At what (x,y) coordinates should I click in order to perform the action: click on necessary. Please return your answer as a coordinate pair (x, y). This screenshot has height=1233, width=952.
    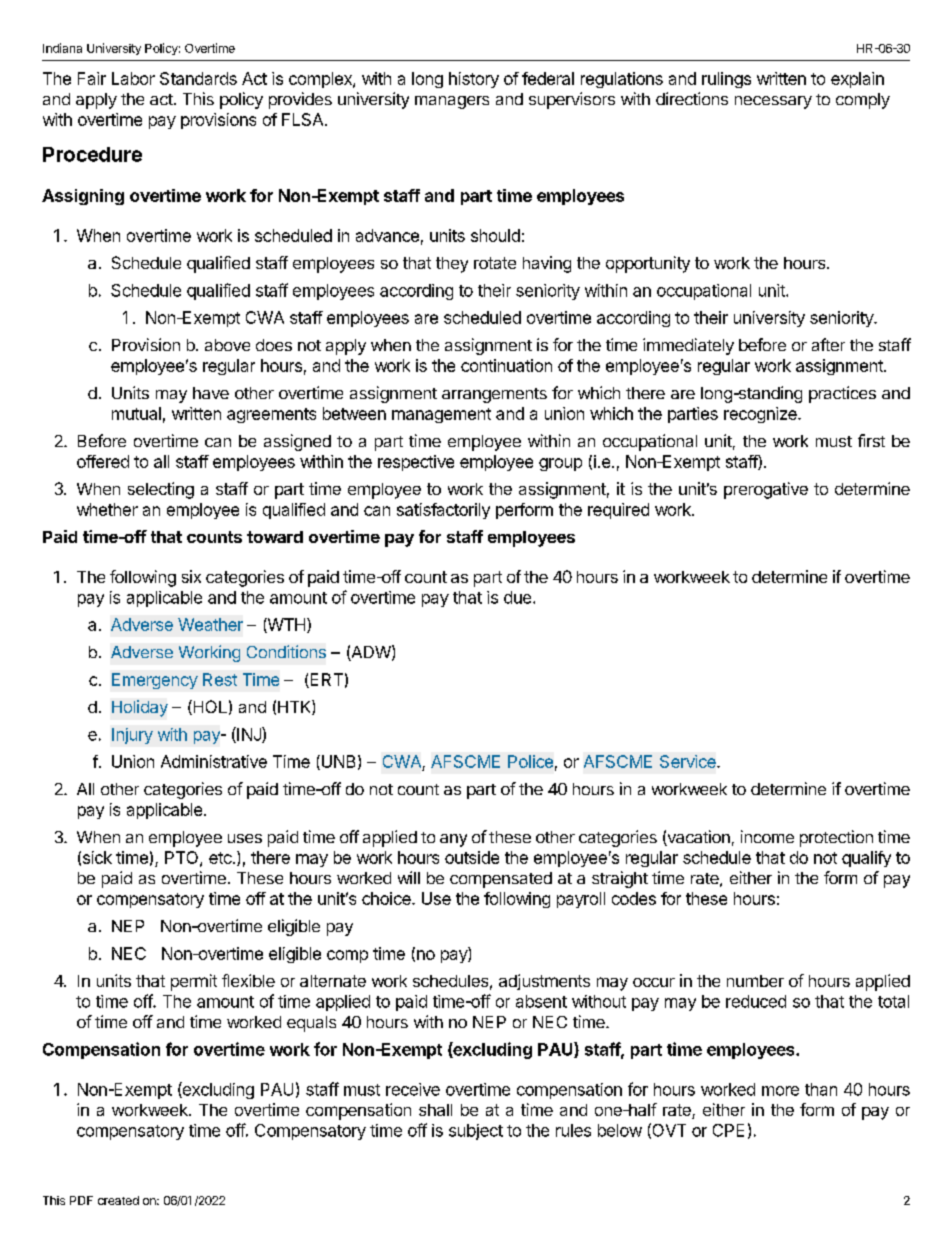
    Looking at the image, I should click on (773, 102).
